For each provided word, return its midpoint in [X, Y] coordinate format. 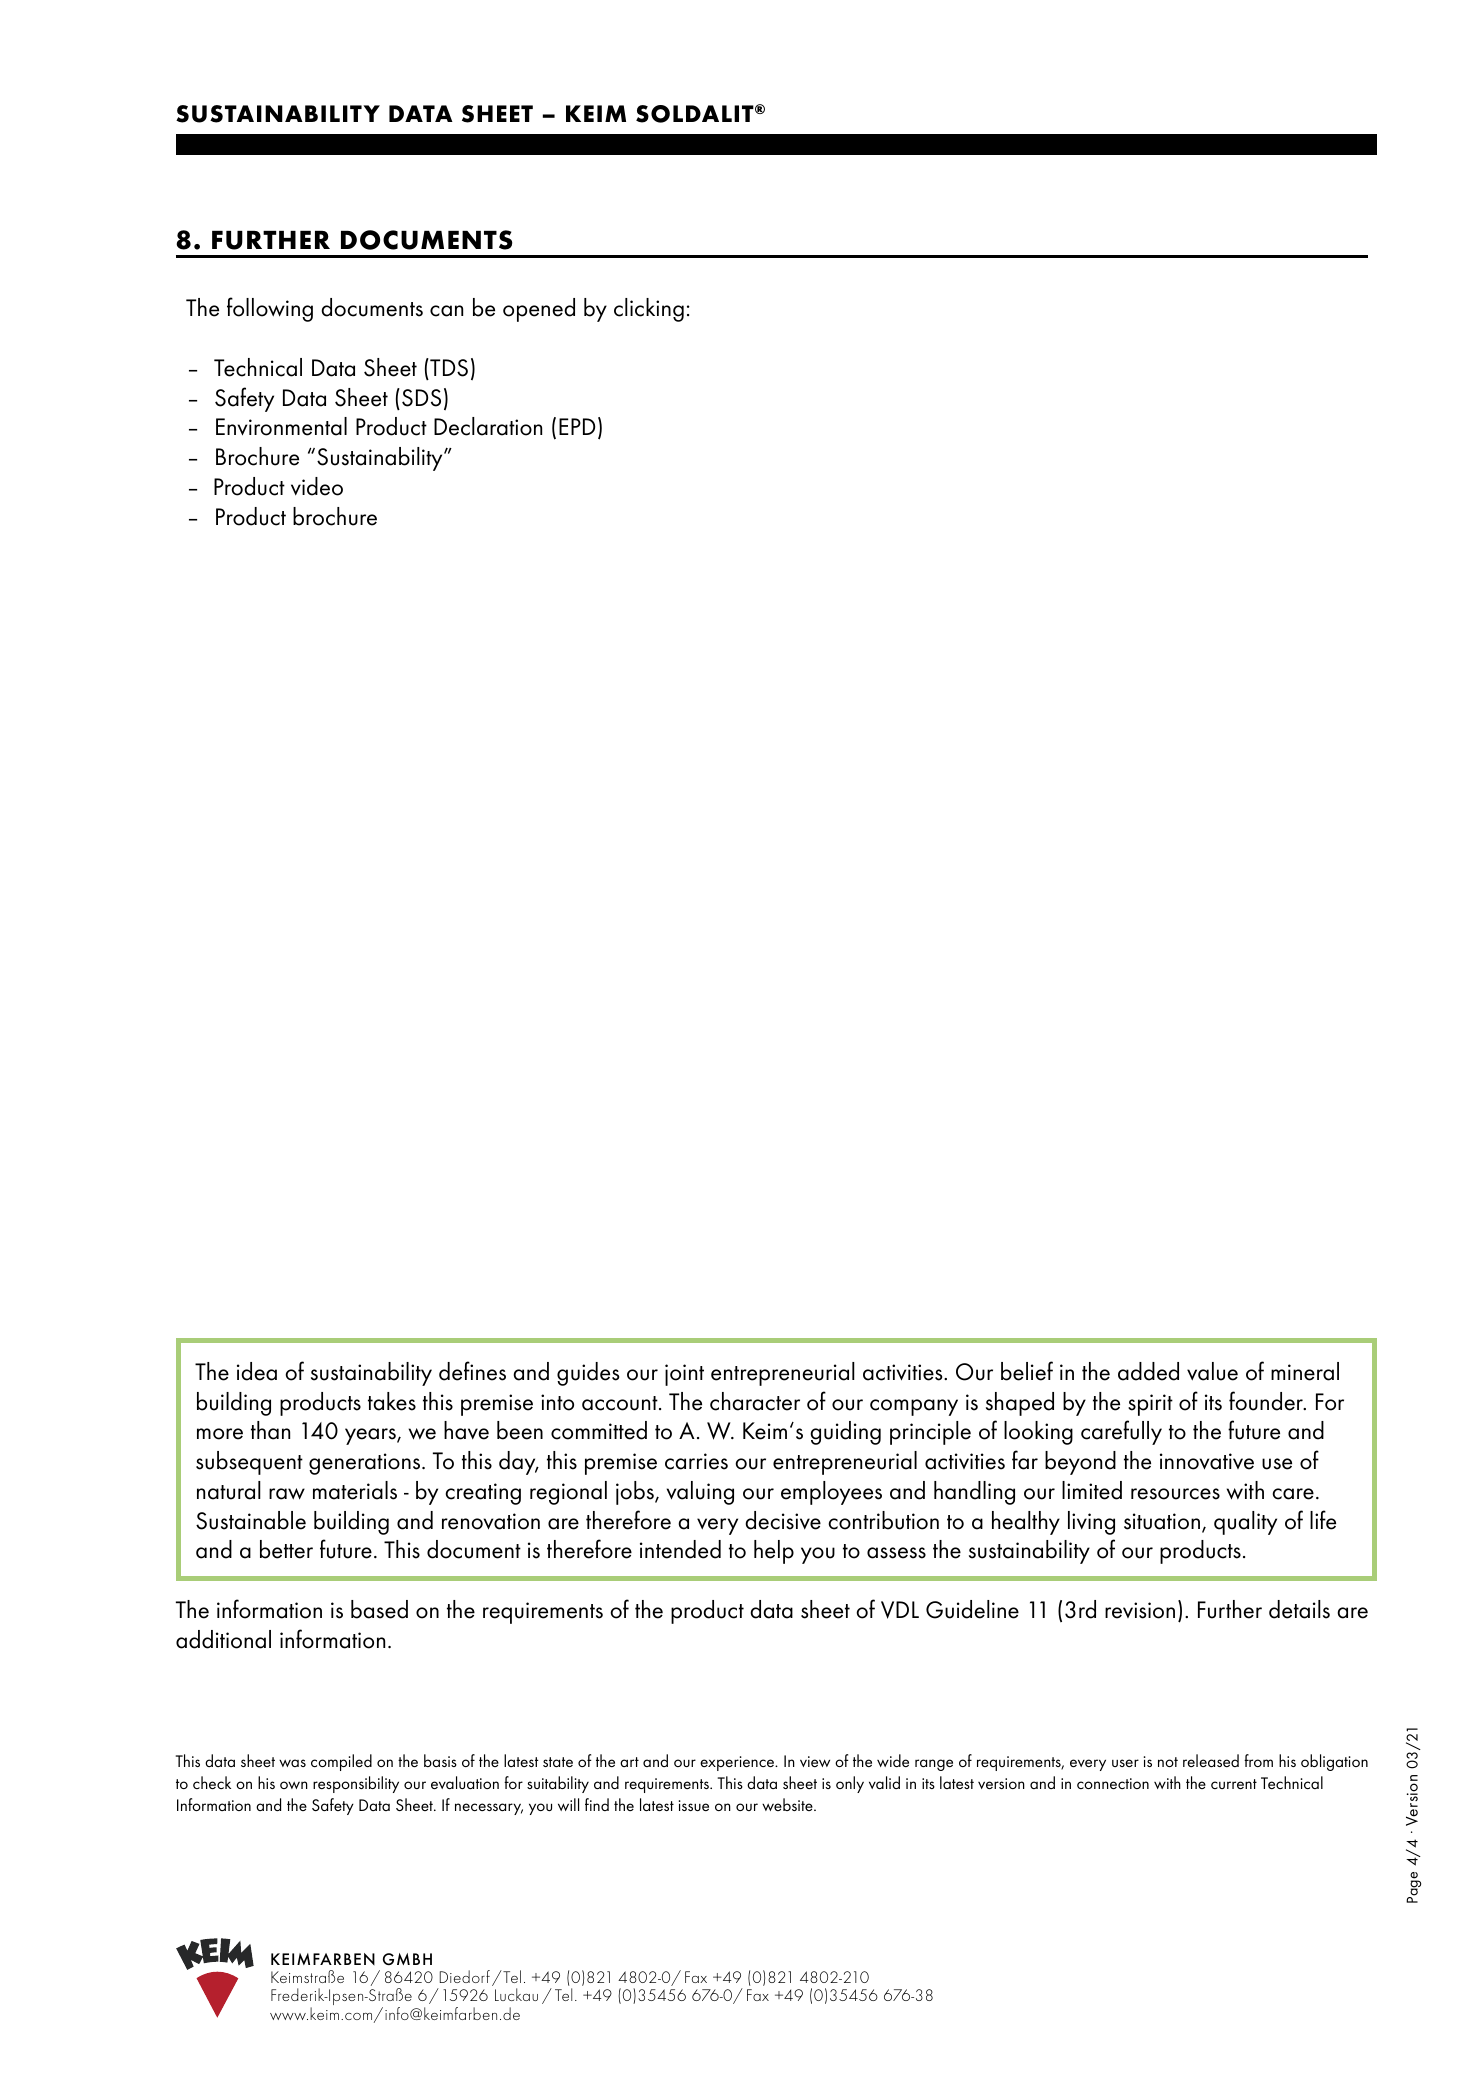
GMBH [407, 1959]
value [1212, 1371]
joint [684, 1375]
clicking [649, 310]
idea [257, 1371]
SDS [421, 398]
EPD [577, 426]
